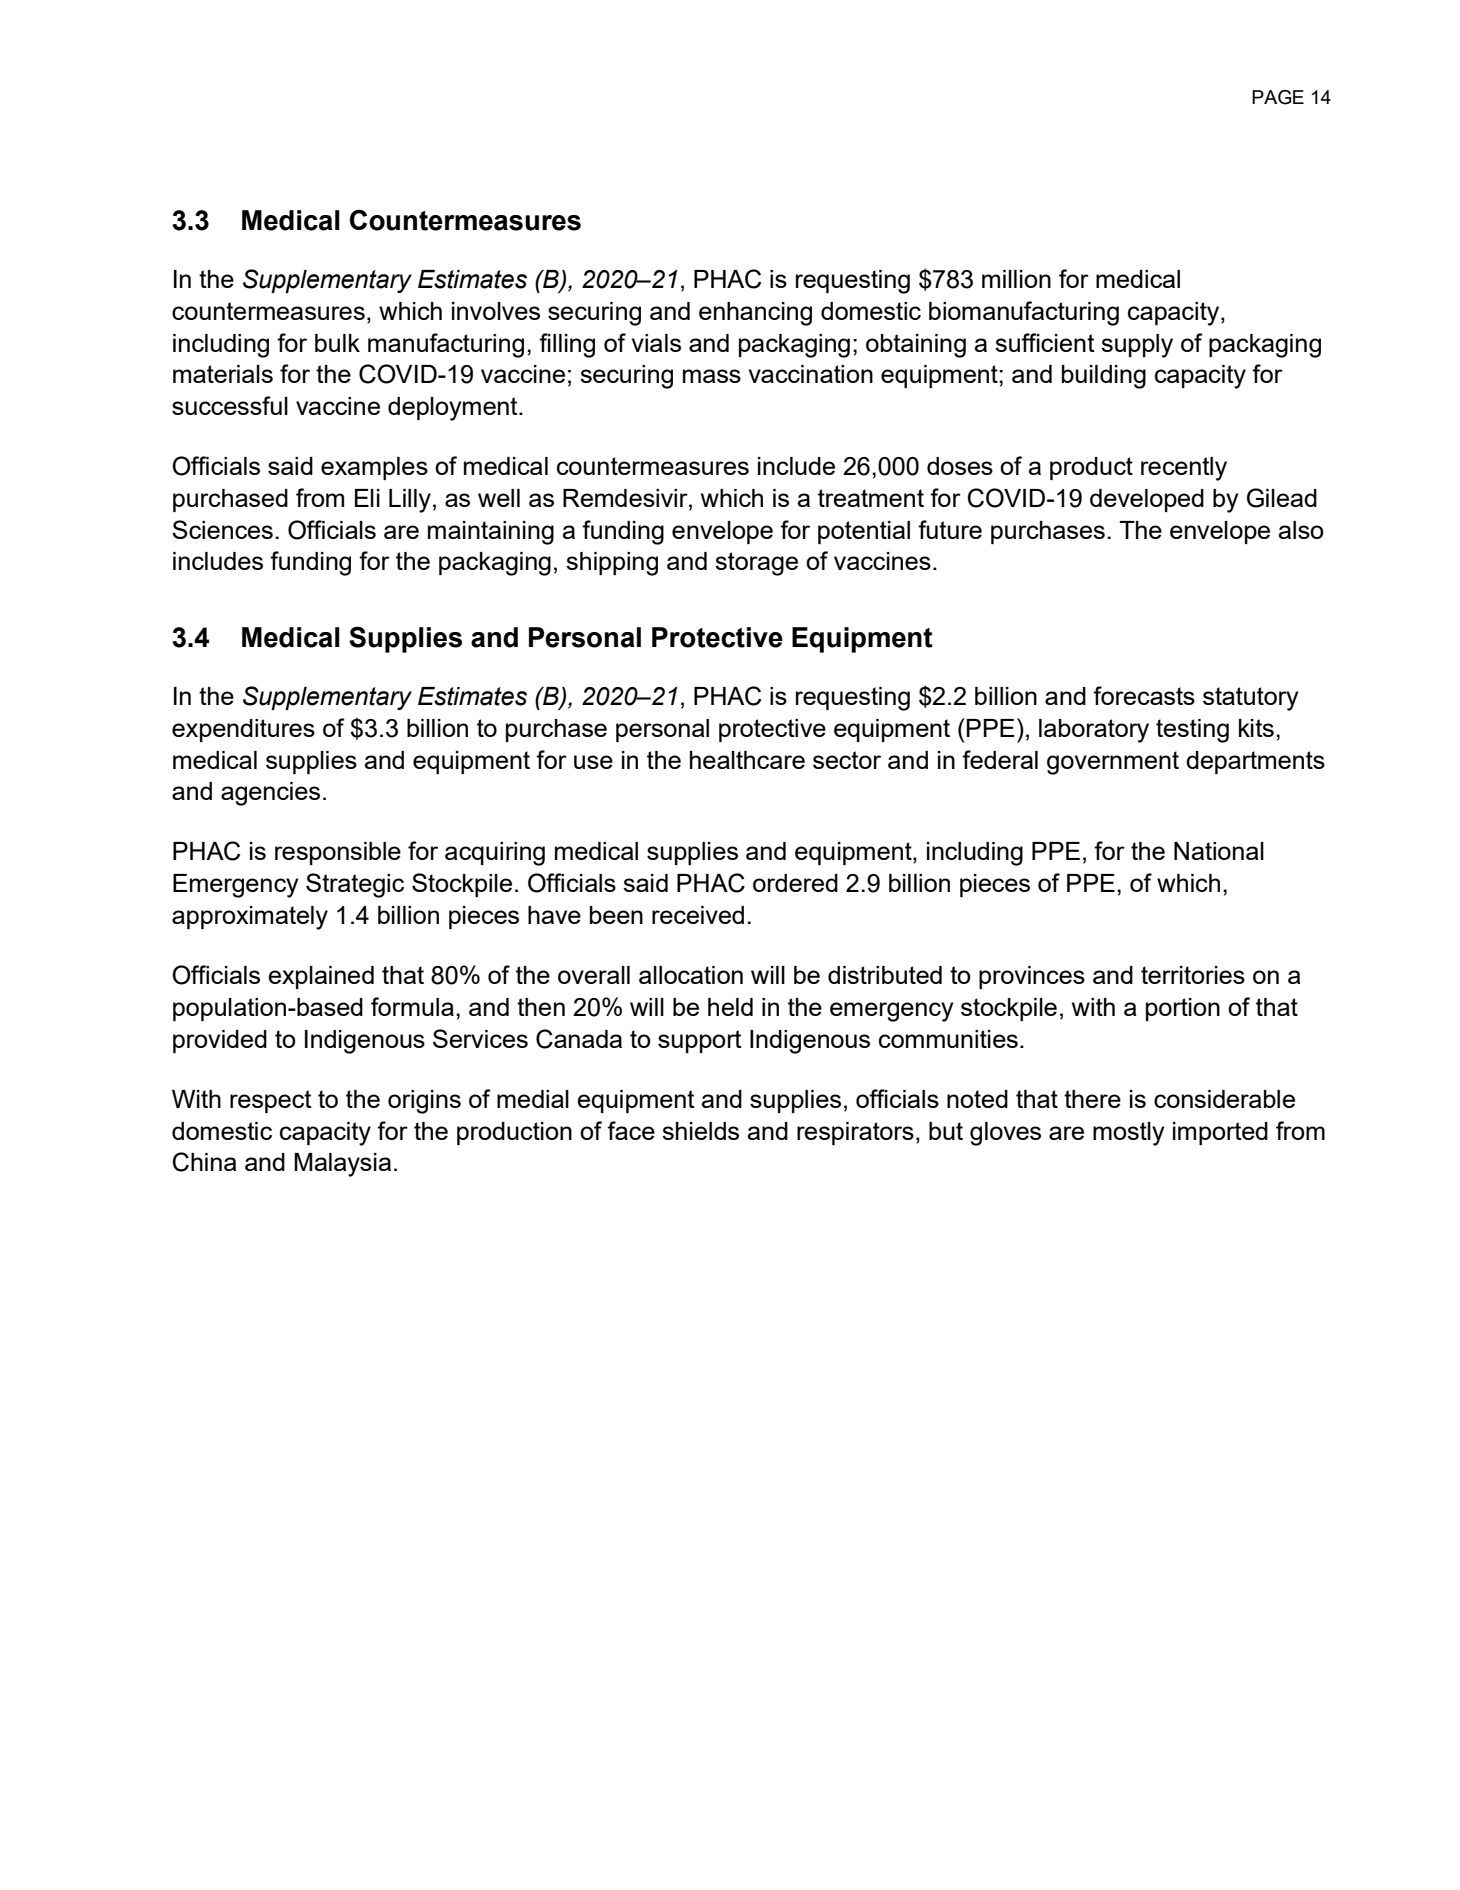  What do you see at coordinates (337, 343) in the screenshot?
I see `bulk` at bounding box center [337, 343].
